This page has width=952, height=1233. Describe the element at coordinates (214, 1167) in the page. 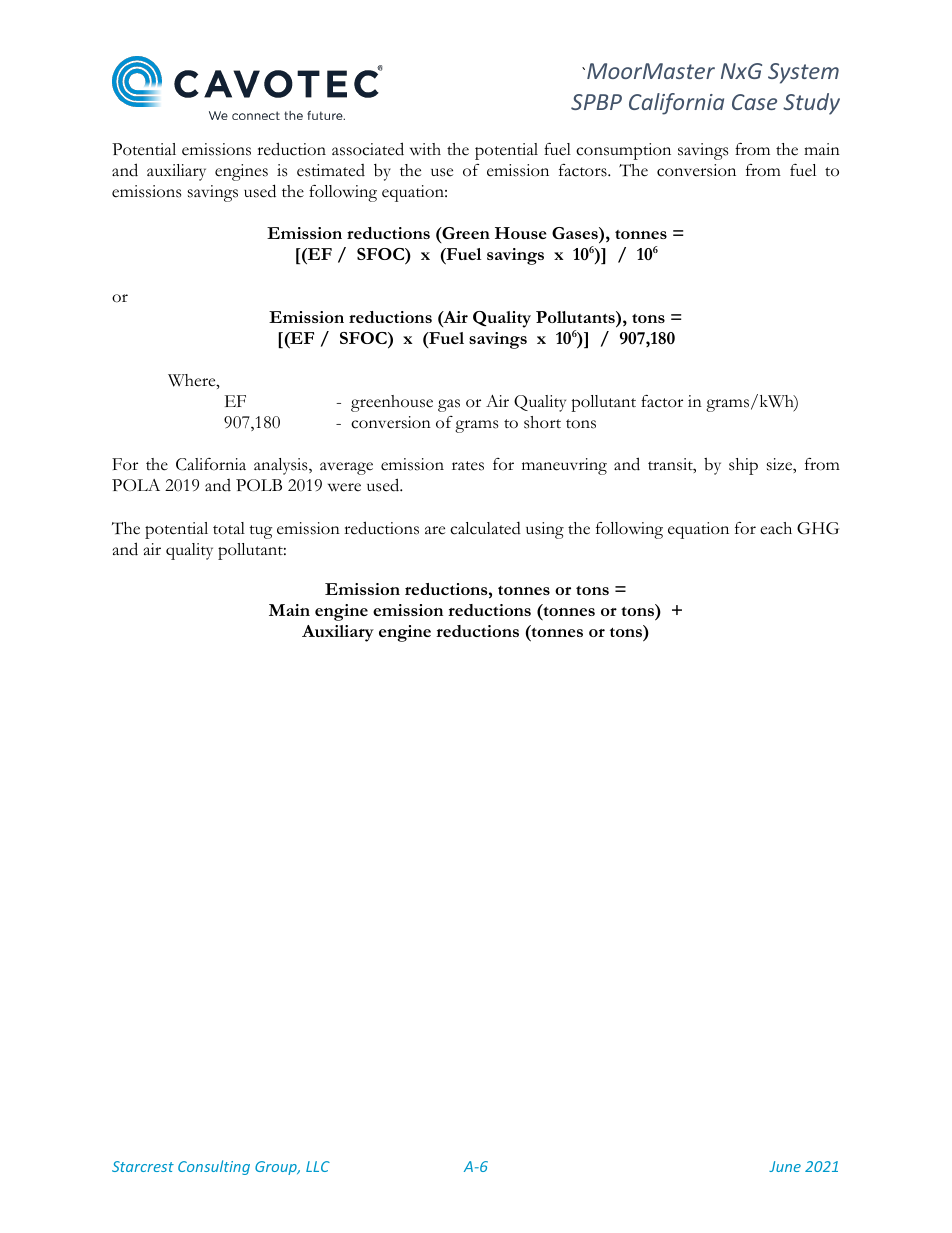

I see `Consulting` at that location.
